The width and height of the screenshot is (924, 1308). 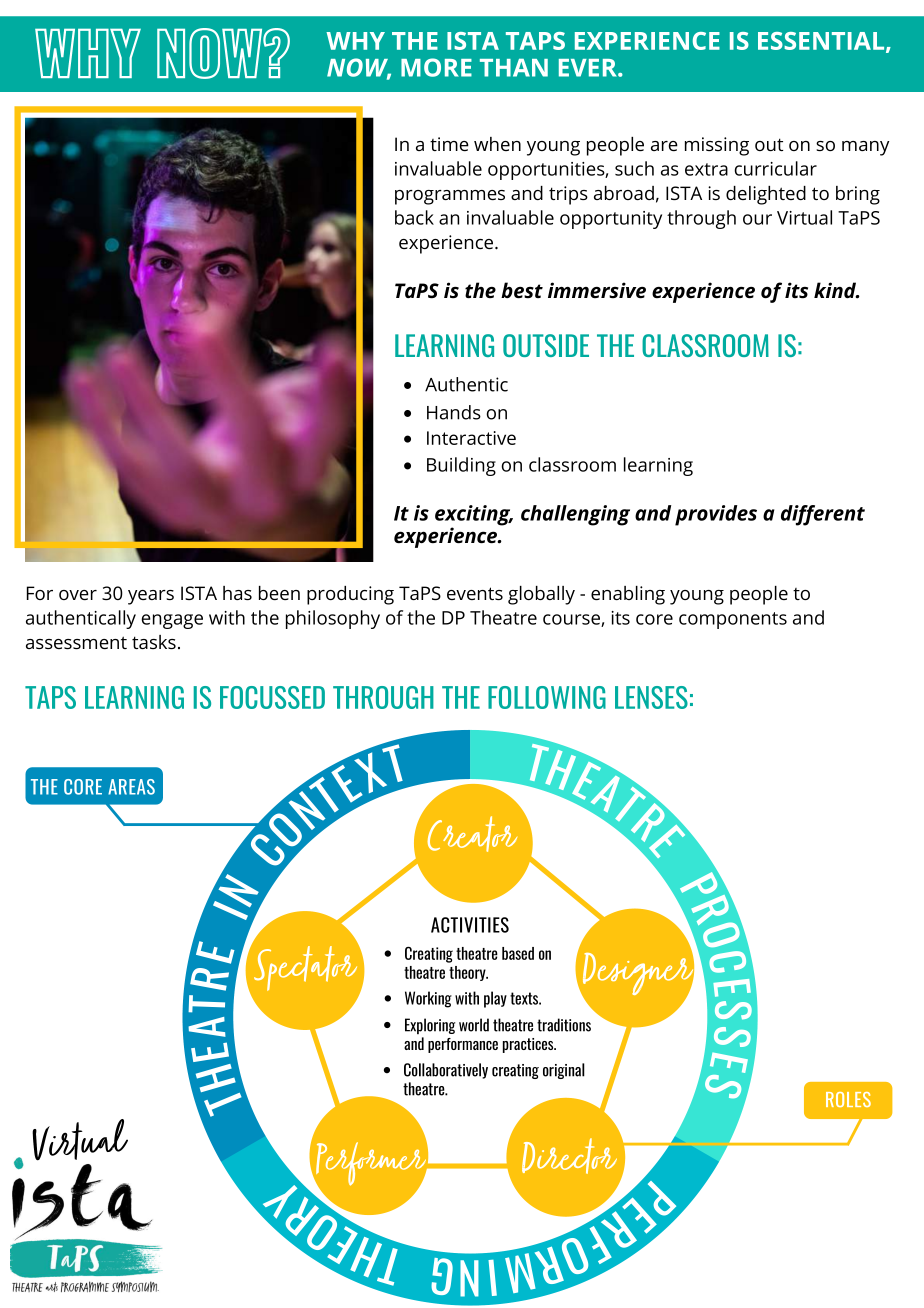 What do you see at coordinates (131, 787) in the screenshot?
I see `AREAS` at bounding box center [131, 787].
